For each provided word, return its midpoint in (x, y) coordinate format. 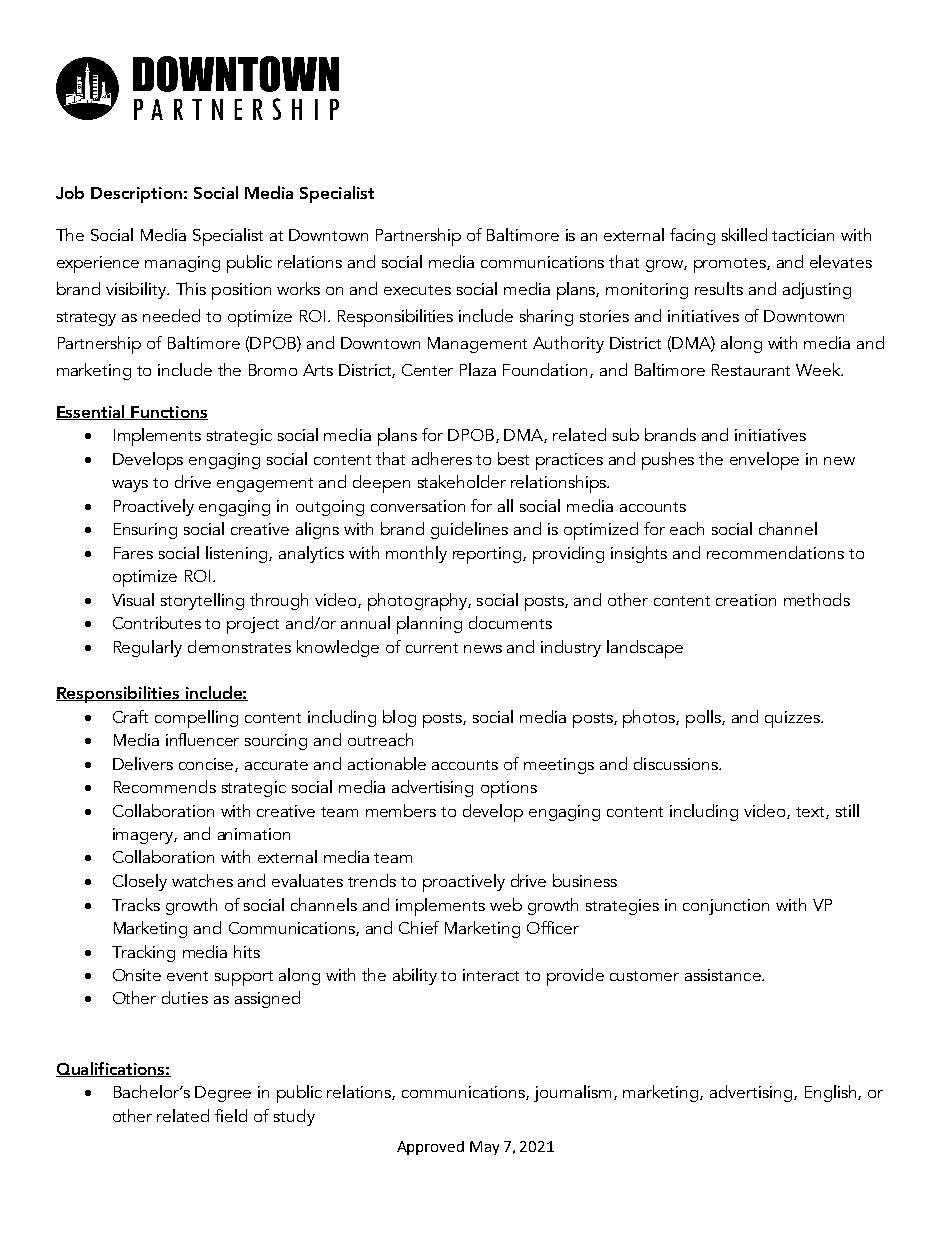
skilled (744, 234)
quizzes (793, 719)
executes (417, 290)
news (483, 649)
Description (136, 195)
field (231, 1115)
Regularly (148, 648)
